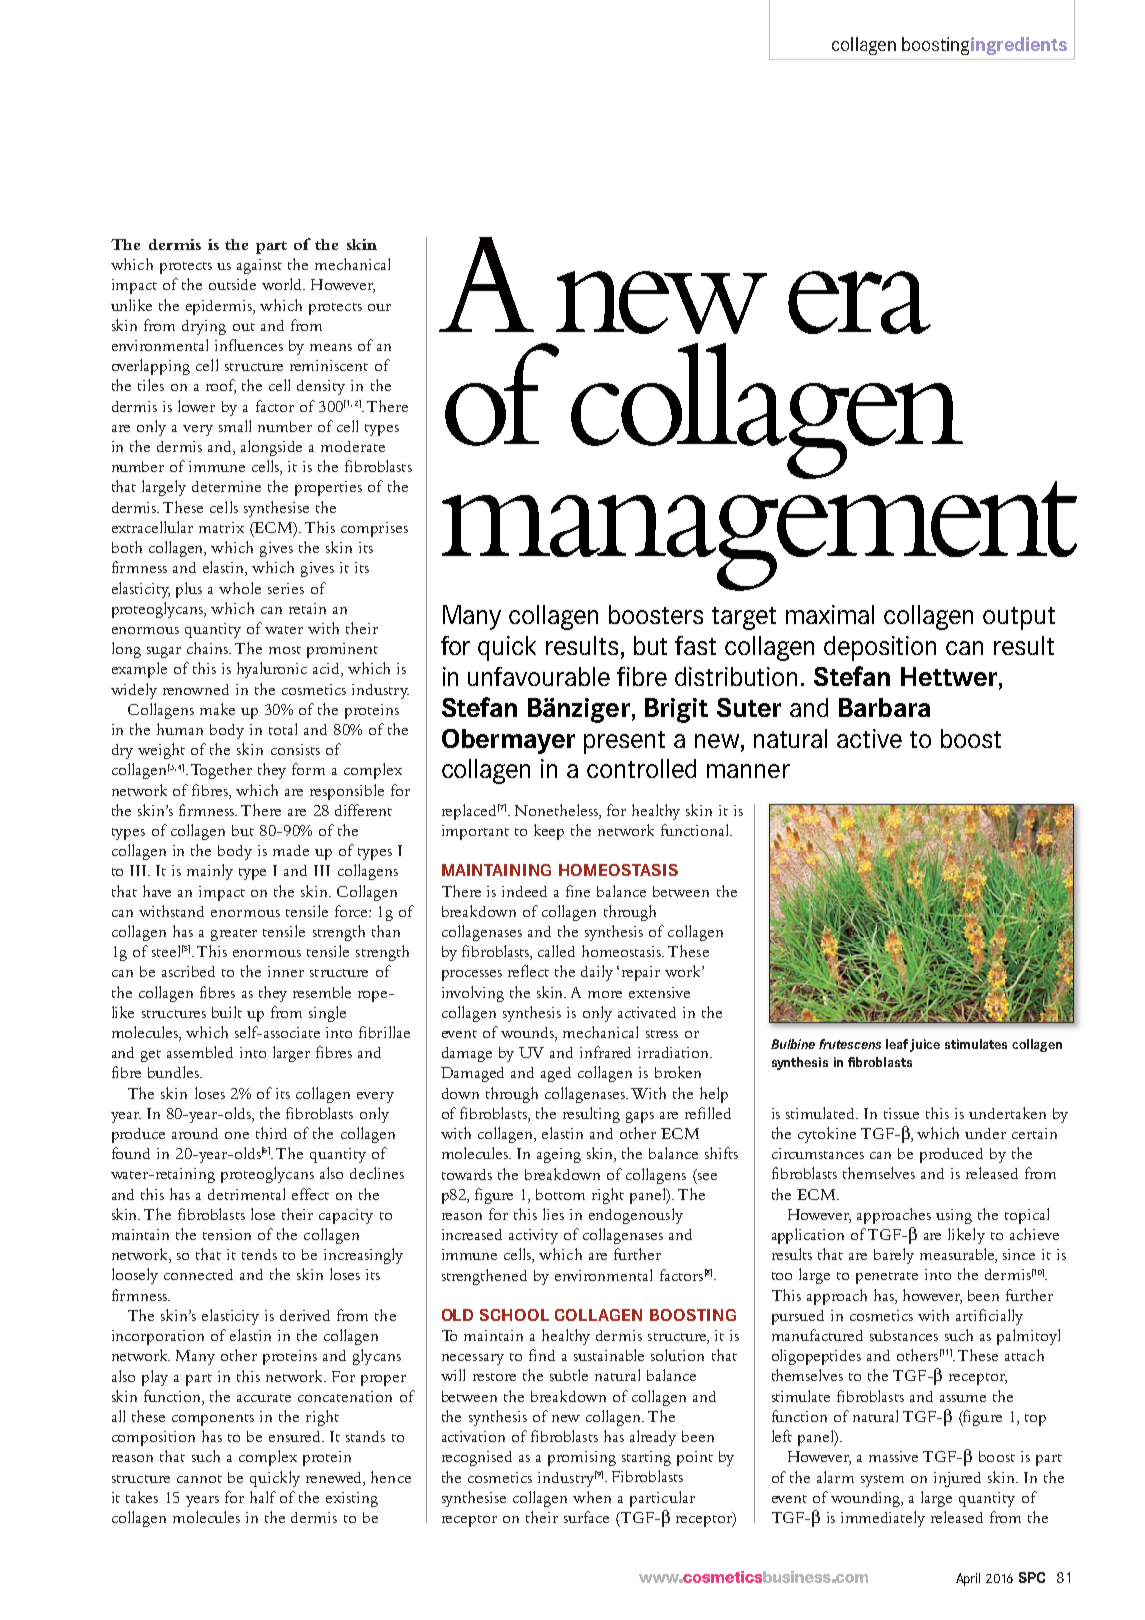 This screenshot has height=1620, width=1145. What do you see at coordinates (759, 536) in the screenshot?
I see `management` at bounding box center [759, 536].
